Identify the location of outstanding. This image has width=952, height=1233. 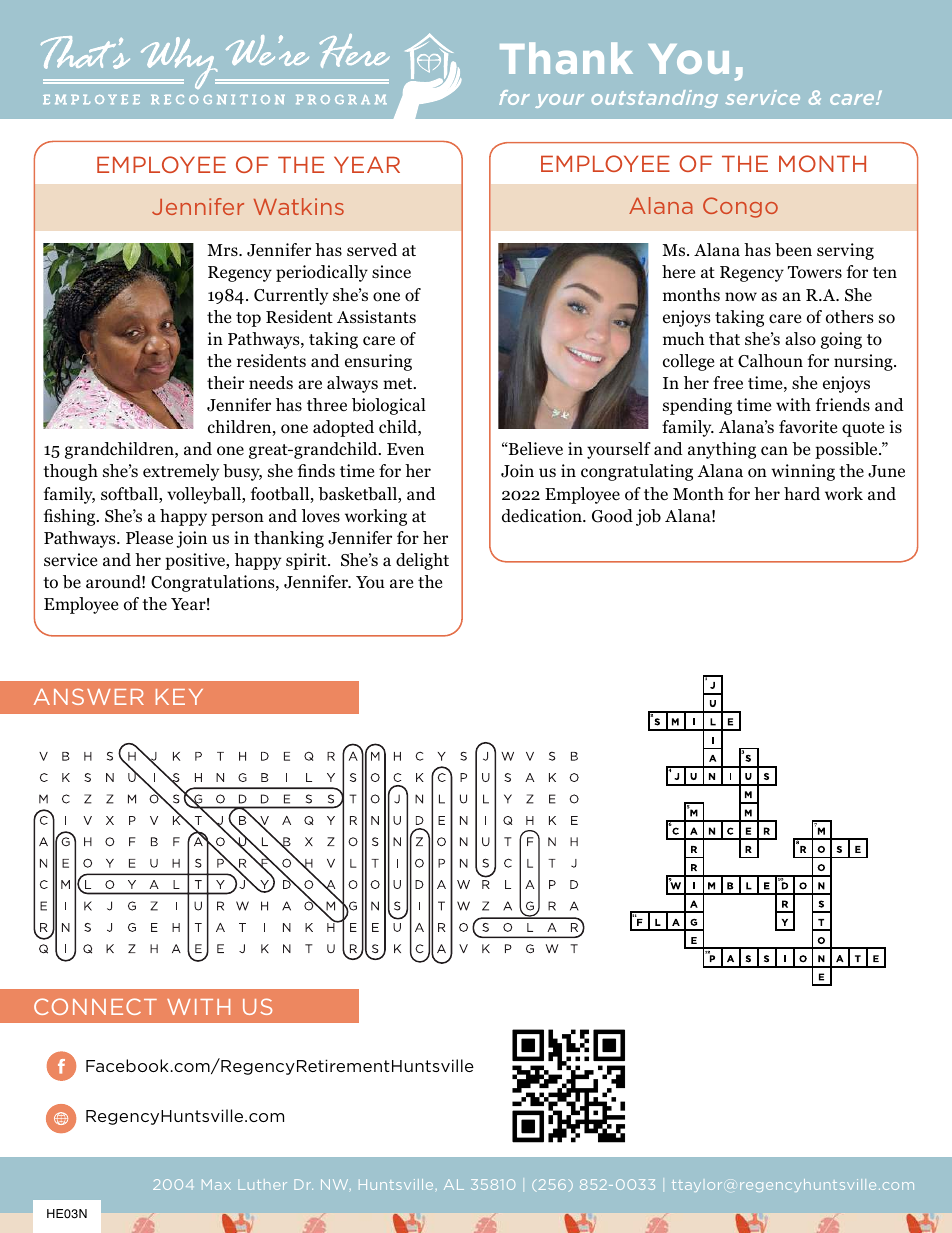
(654, 99).
